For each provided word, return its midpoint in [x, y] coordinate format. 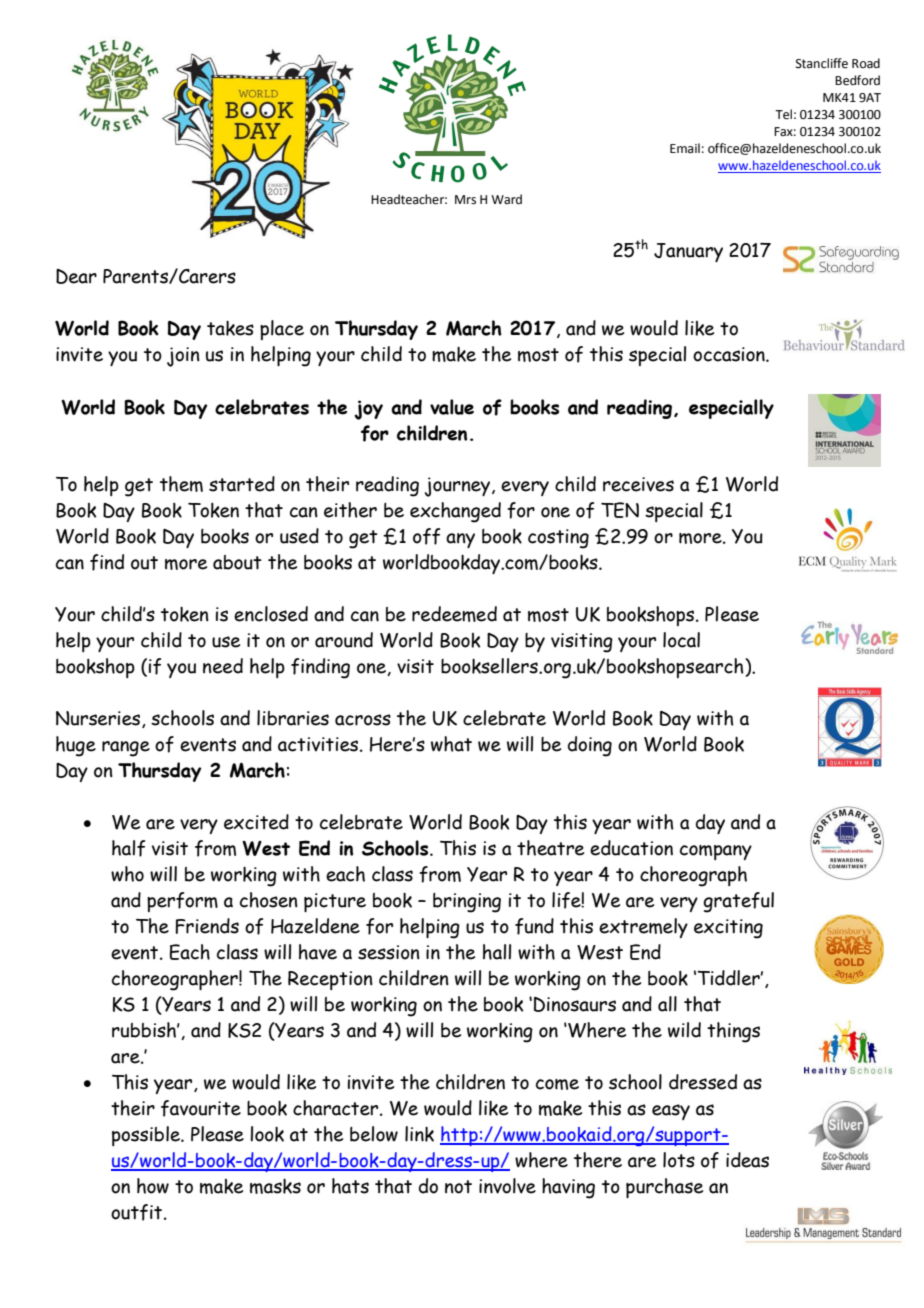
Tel [783, 114]
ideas [747, 1160]
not [458, 1187]
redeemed [454, 614]
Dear [76, 276]
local [681, 640]
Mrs [465, 200]
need [223, 666]
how [153, 1186]
